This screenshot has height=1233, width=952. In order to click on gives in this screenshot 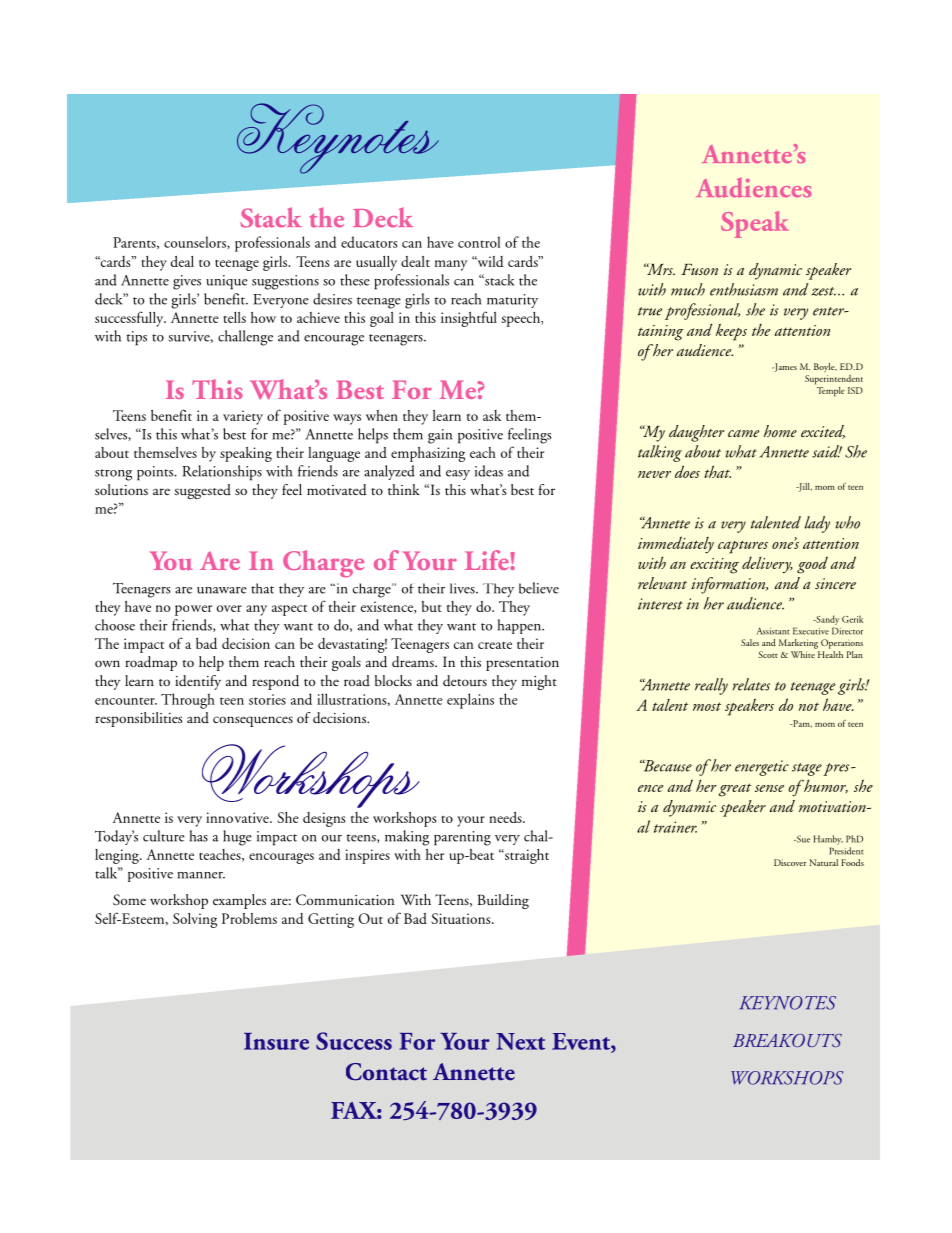, I will do `click(187, 282)`.
